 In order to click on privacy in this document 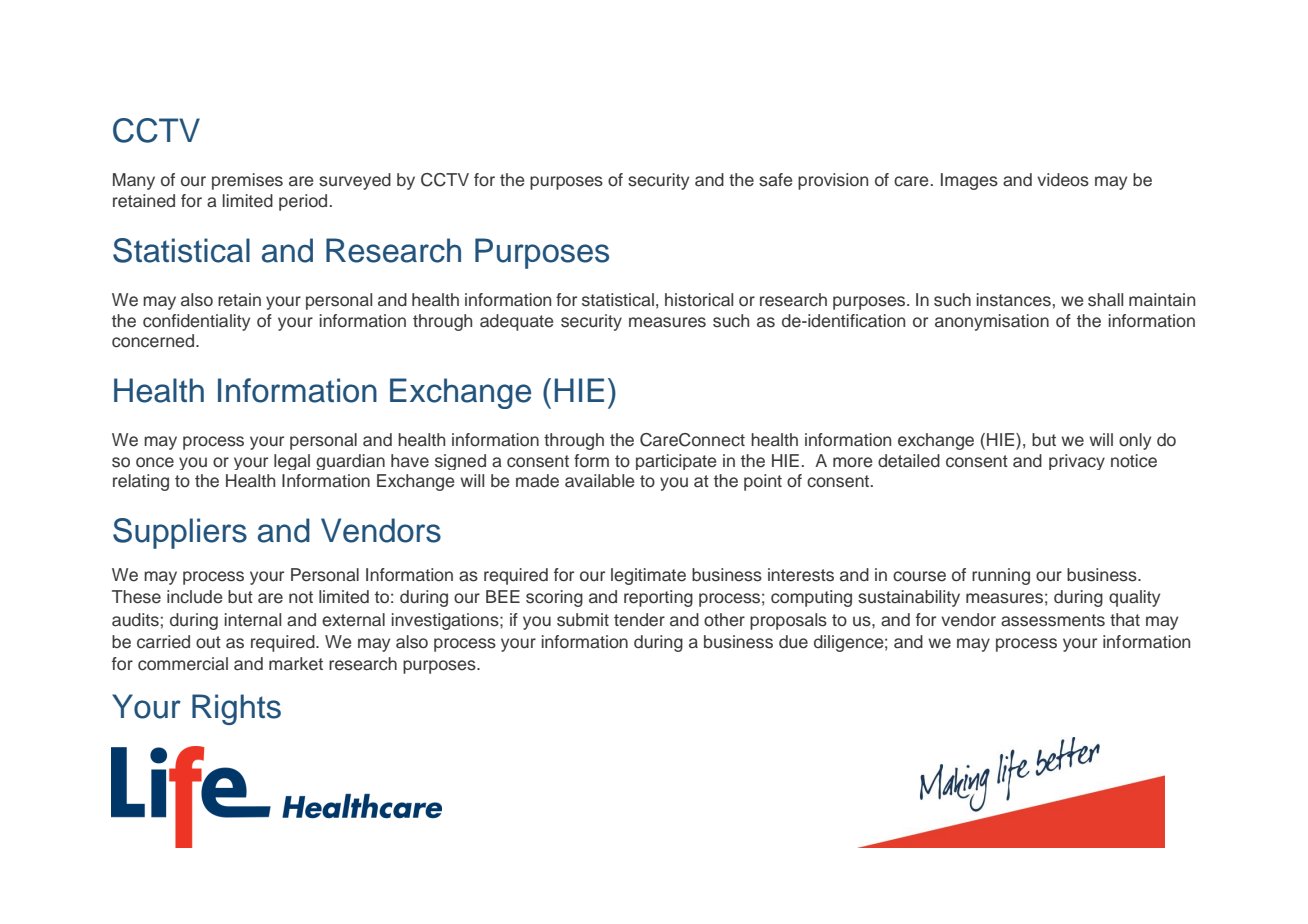, I will do `click(1077, 462)`.
